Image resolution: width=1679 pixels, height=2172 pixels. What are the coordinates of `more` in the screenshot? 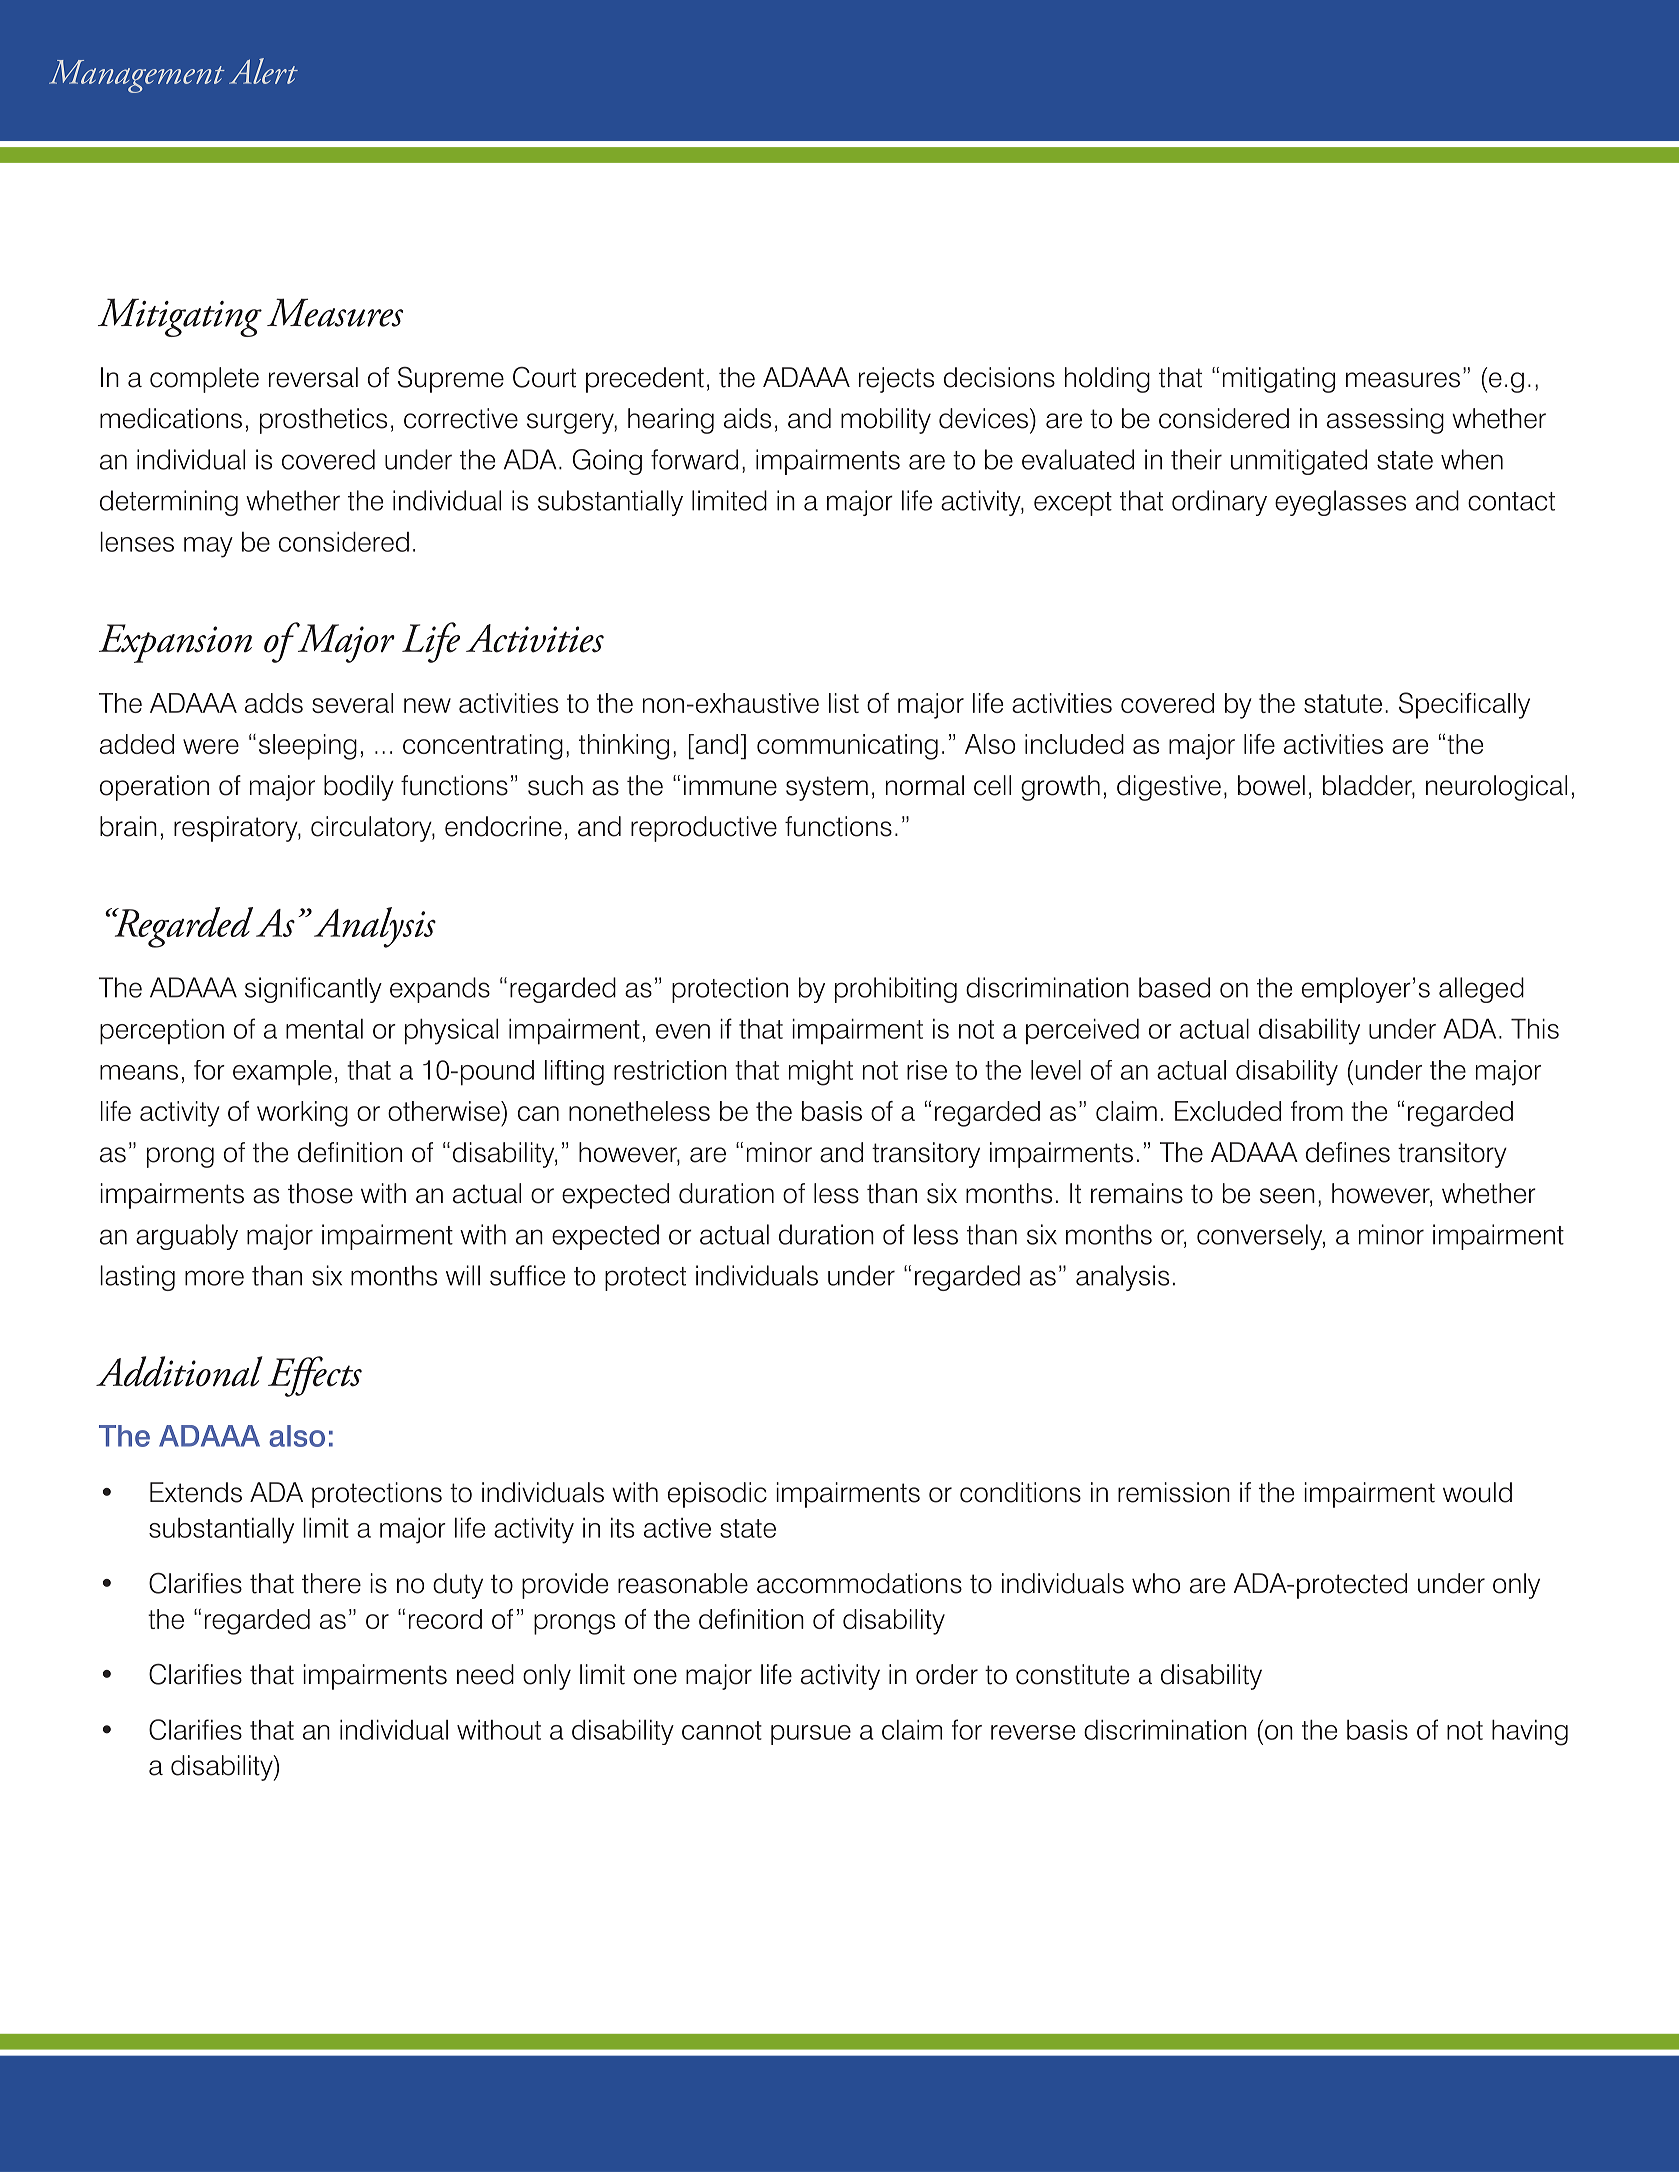 It's located at (214, 1278).
